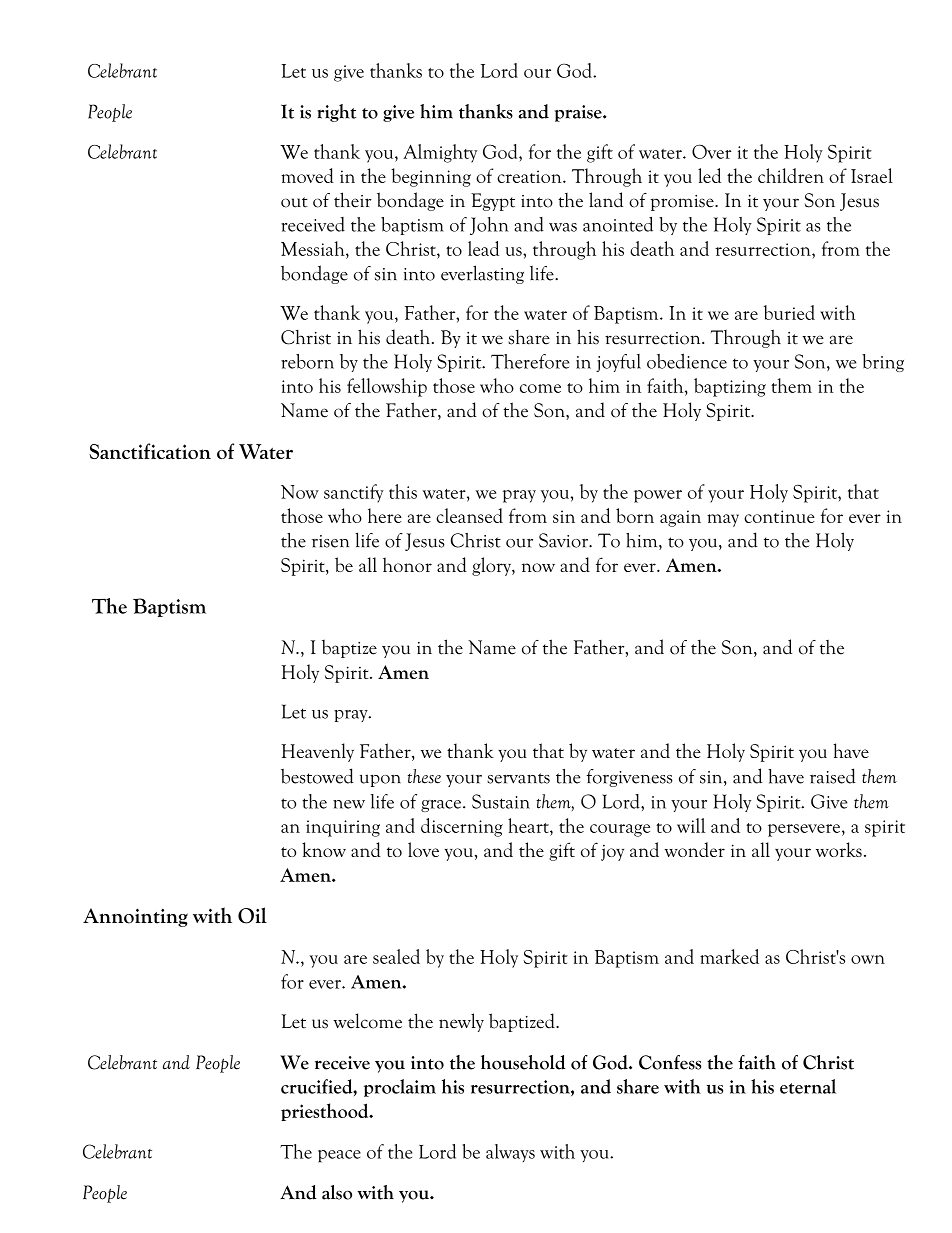 This page has height=1233, width=952. What do you see at coordinates (529, 825) in the page?
I see `heart` at bounding box center [529, 825].
